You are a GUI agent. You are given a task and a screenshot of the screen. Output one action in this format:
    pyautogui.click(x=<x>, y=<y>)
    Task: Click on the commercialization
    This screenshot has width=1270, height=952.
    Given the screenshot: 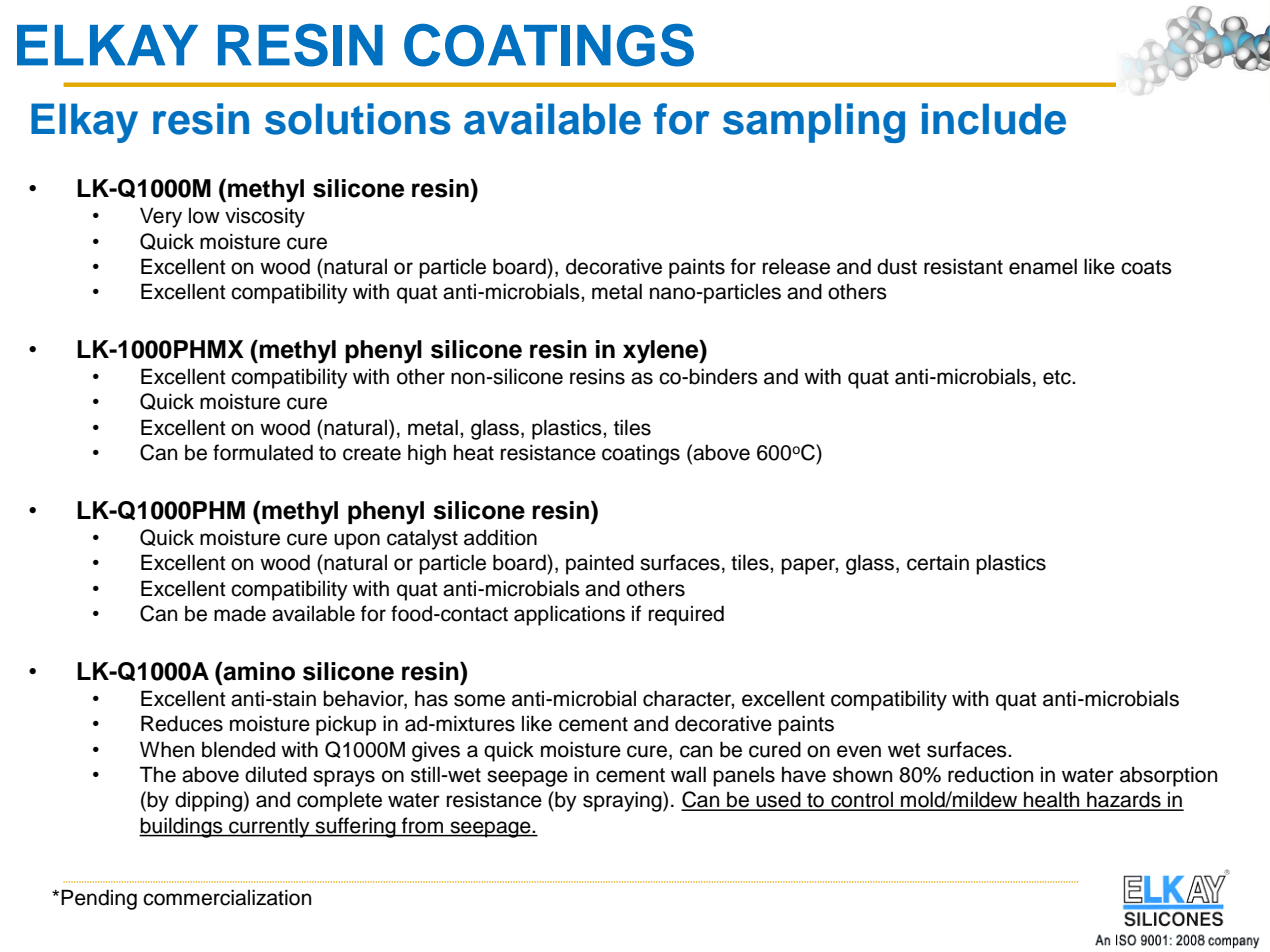 What is the action you would take?
    pyautogui.click(x=227, y=897)
